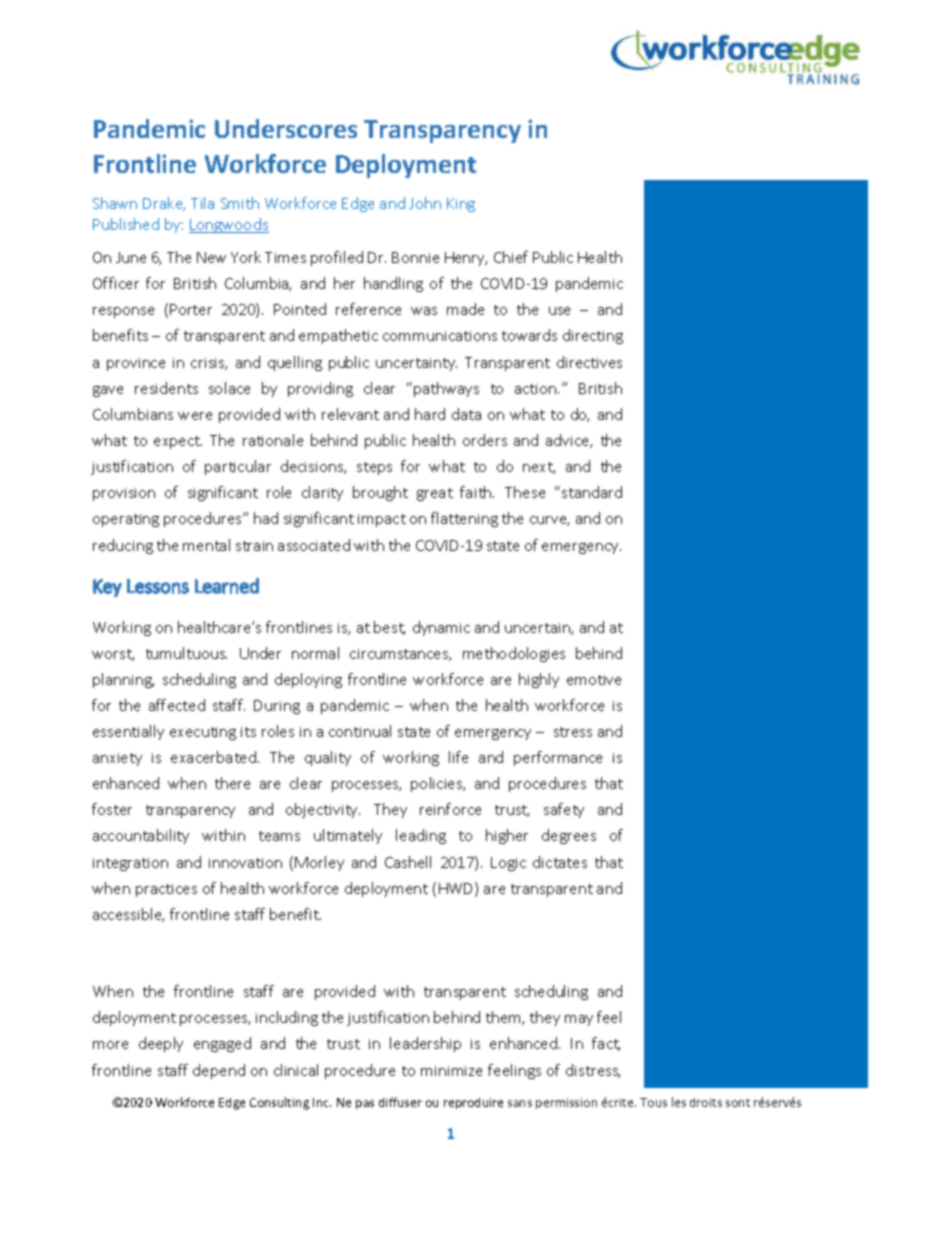 This screenshot has height=1233, width=952. I want to click on mental, so click(206, 545).
